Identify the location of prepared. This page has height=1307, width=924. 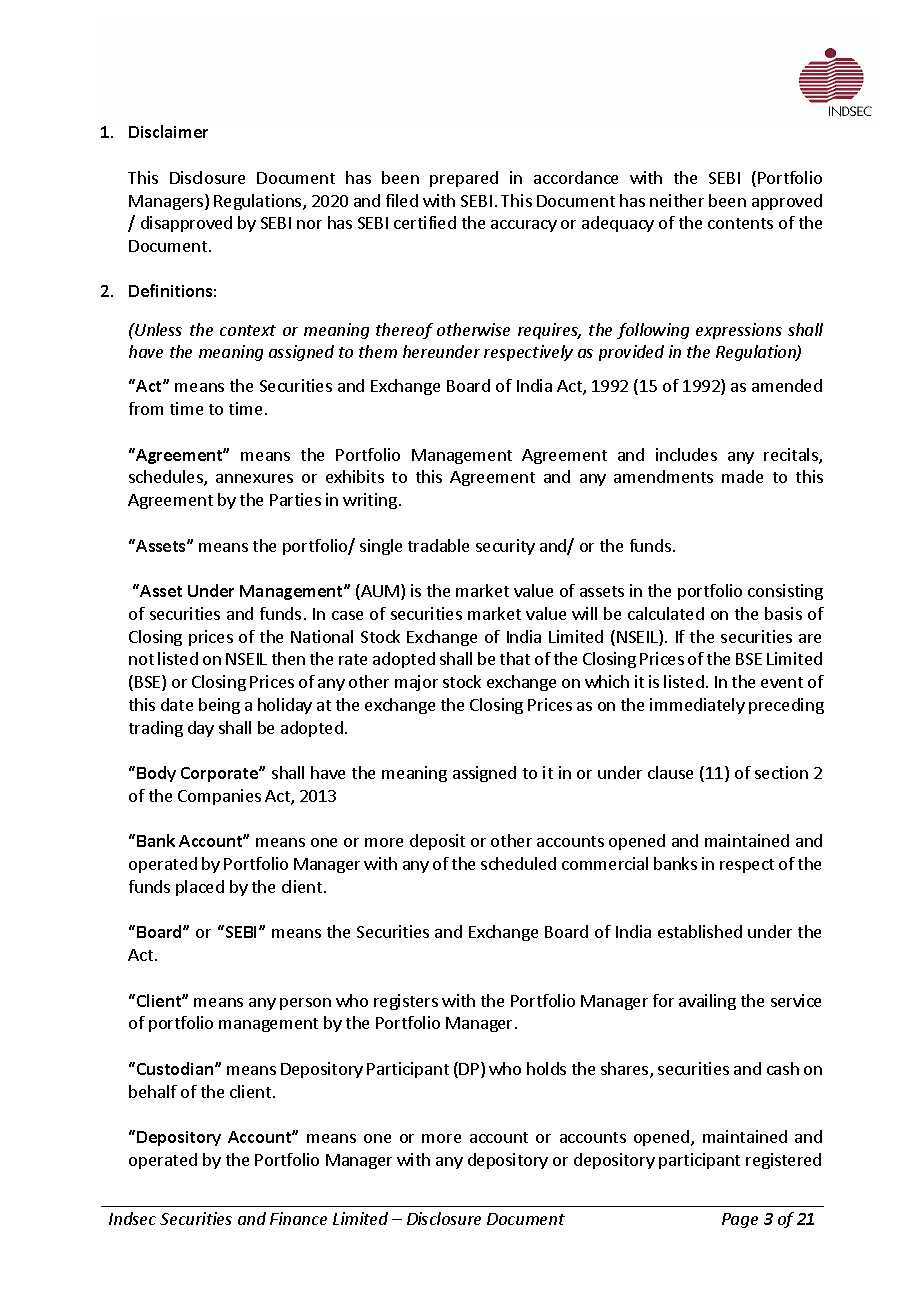
(464, 179).
